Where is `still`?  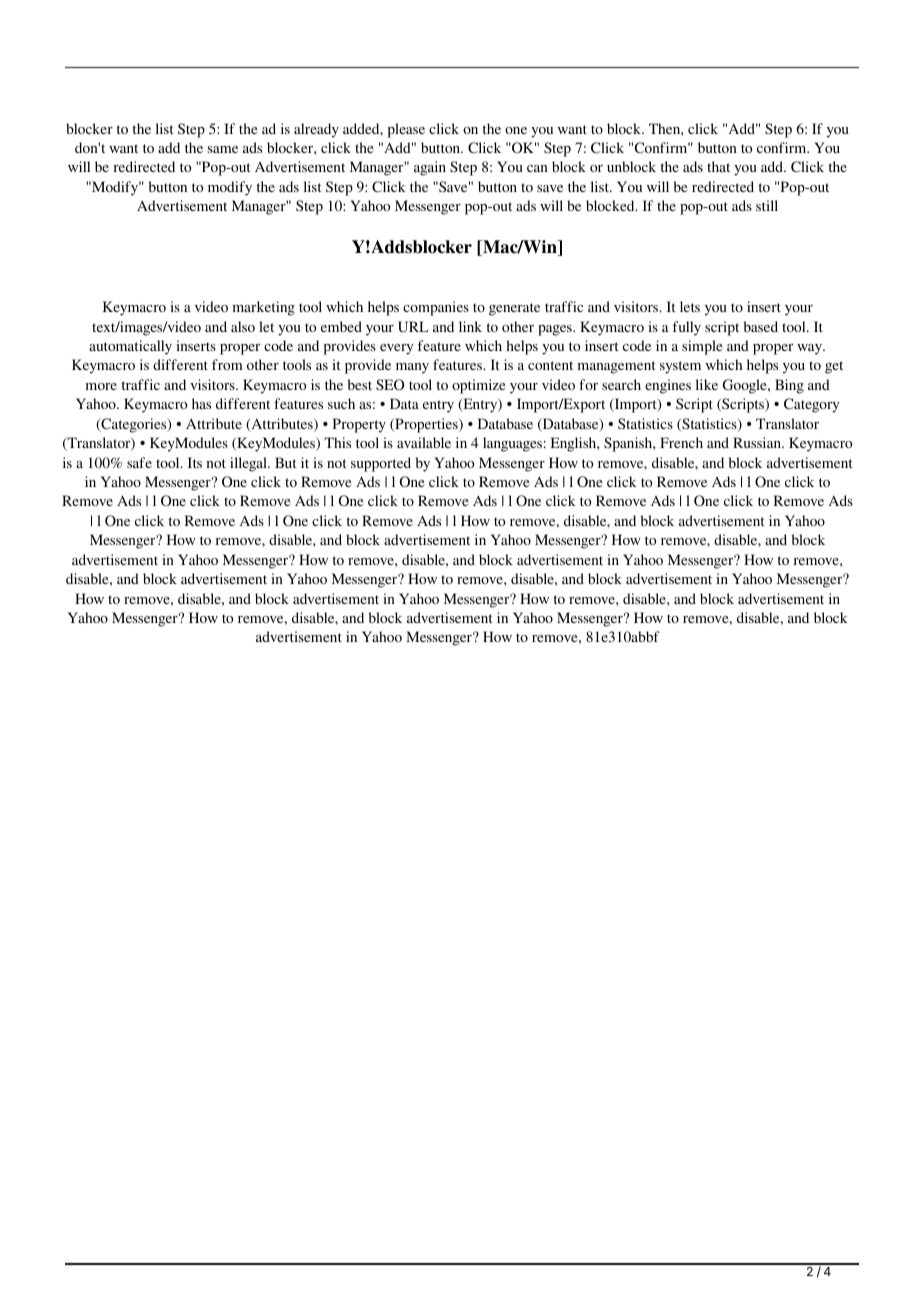
still is located at coordinates (767, 205).
